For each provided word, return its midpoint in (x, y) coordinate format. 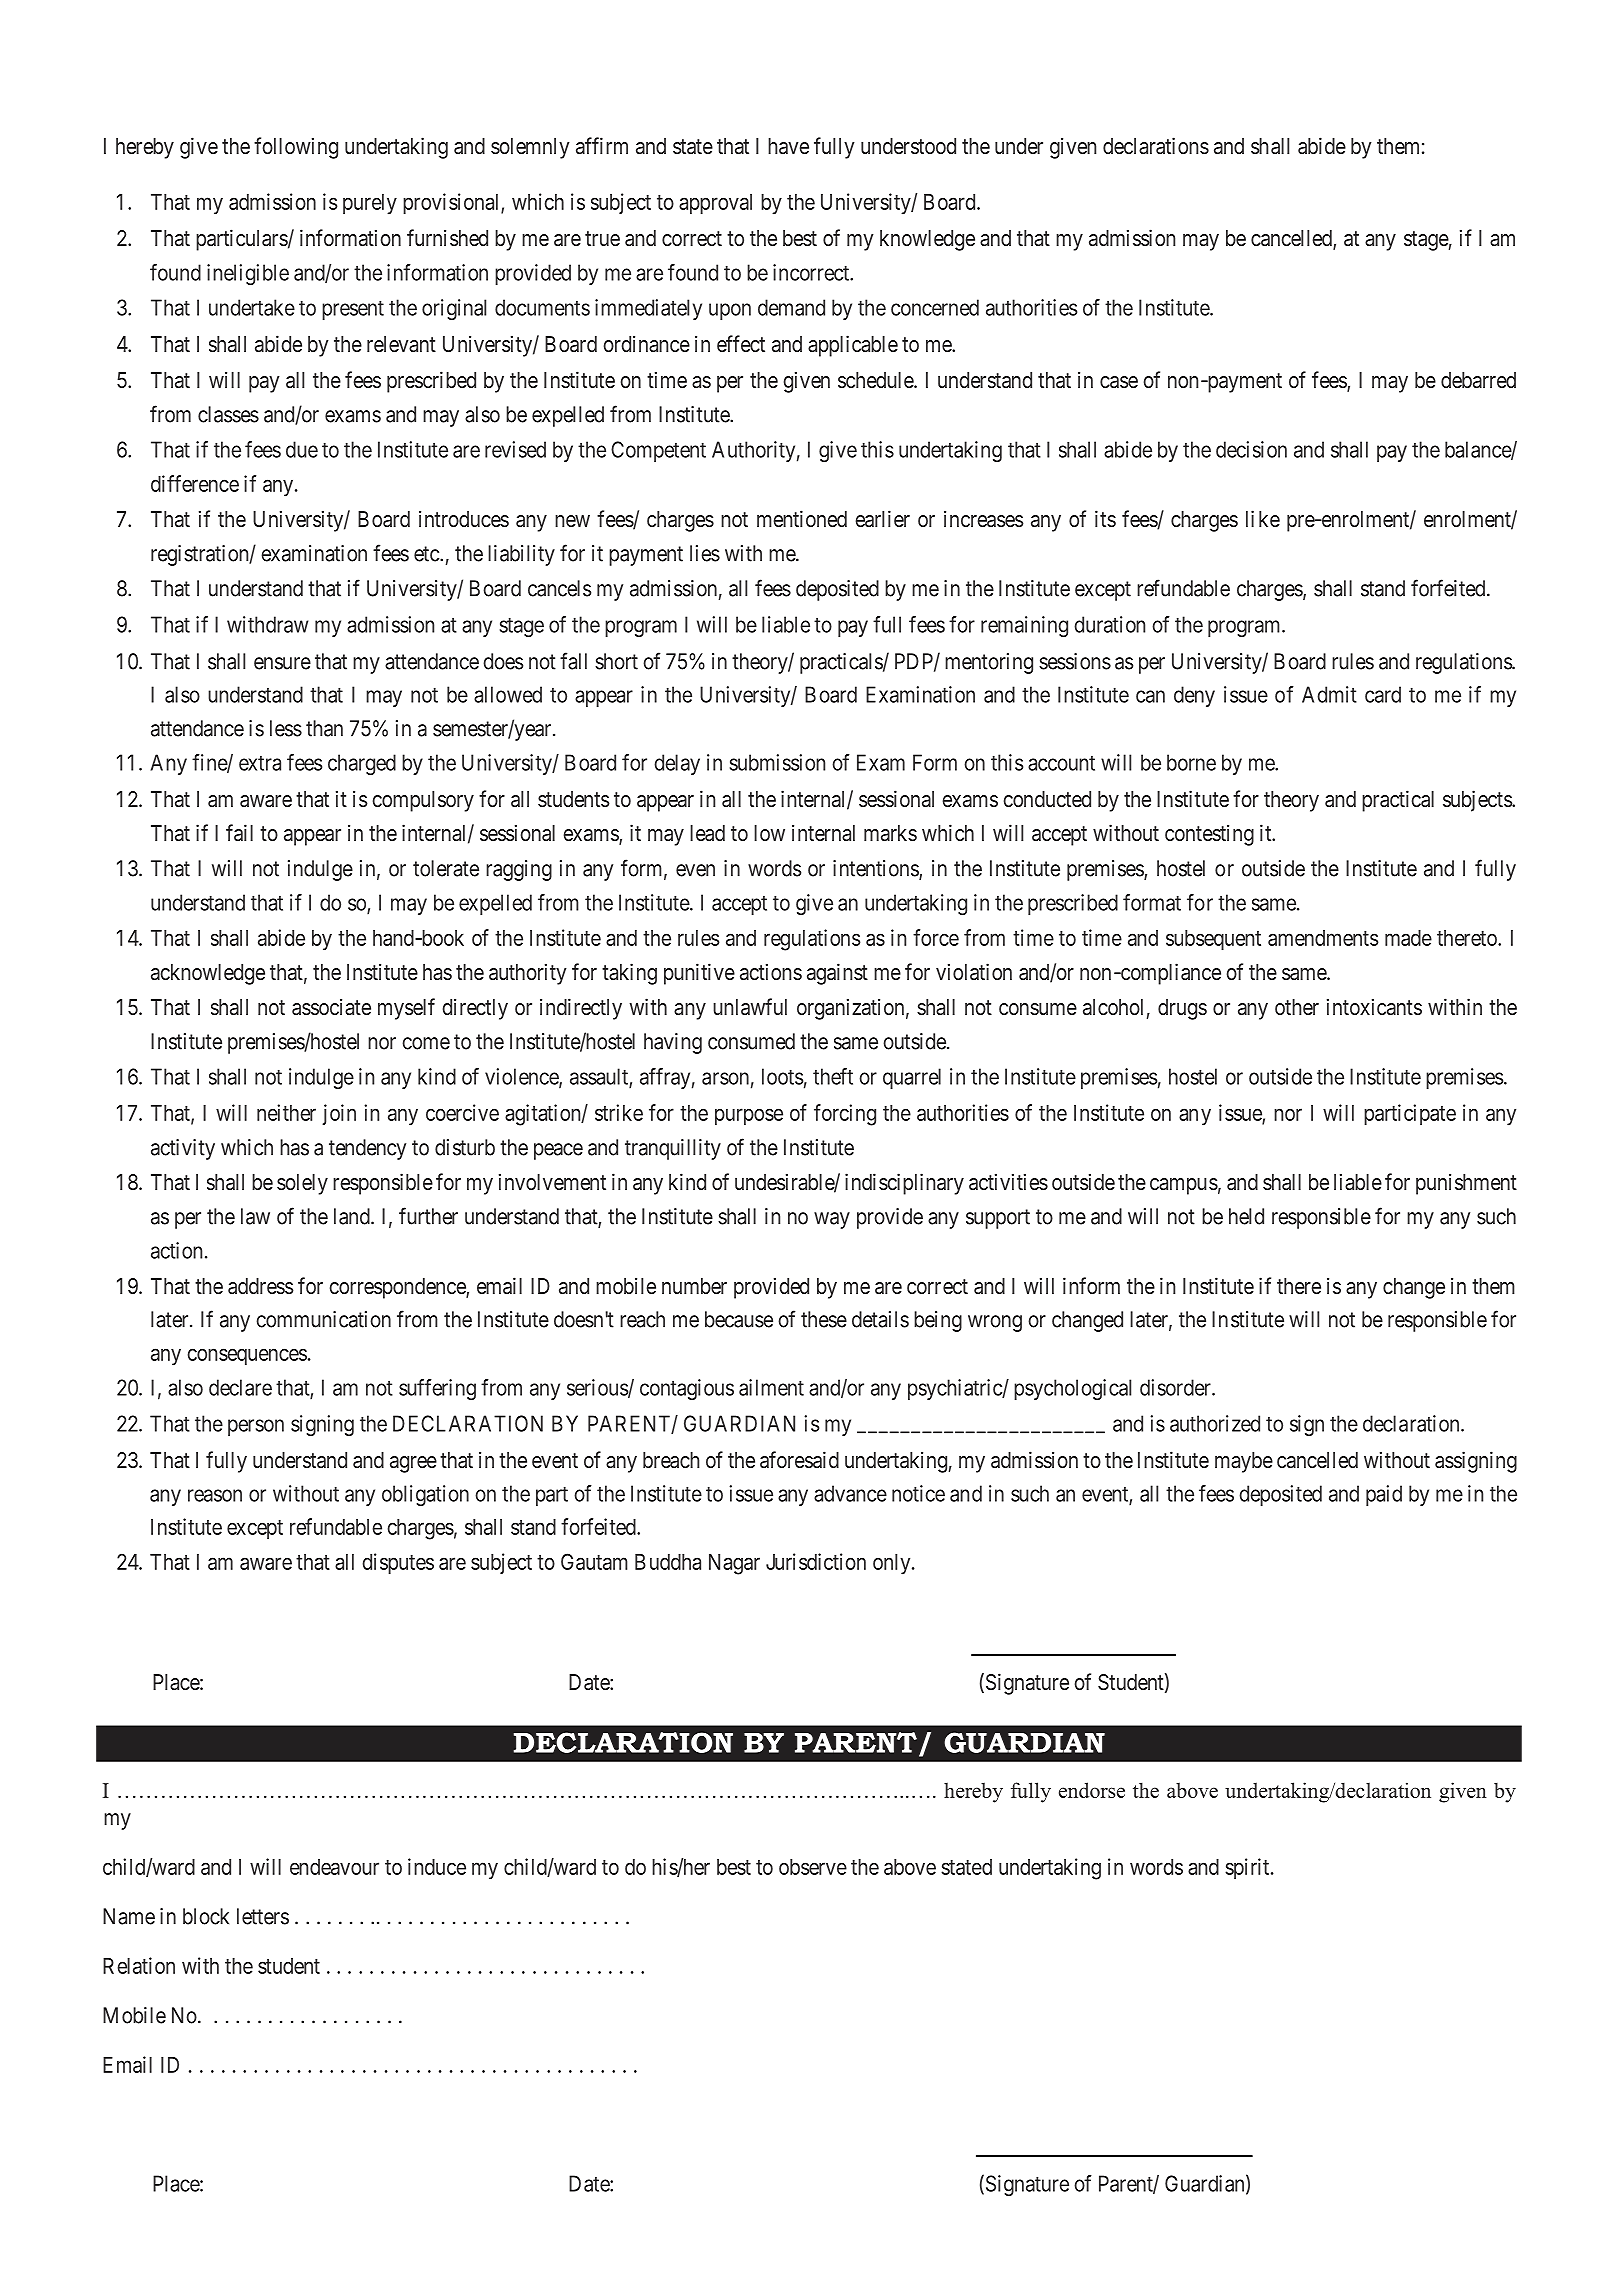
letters (263, 1916)
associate (331, 1007)
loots (782, 1076)
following (296, 148)
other (1297, 1007)
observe (813, 1867)
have (788, 146)
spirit (1248, 1868)
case (1119, 382)
